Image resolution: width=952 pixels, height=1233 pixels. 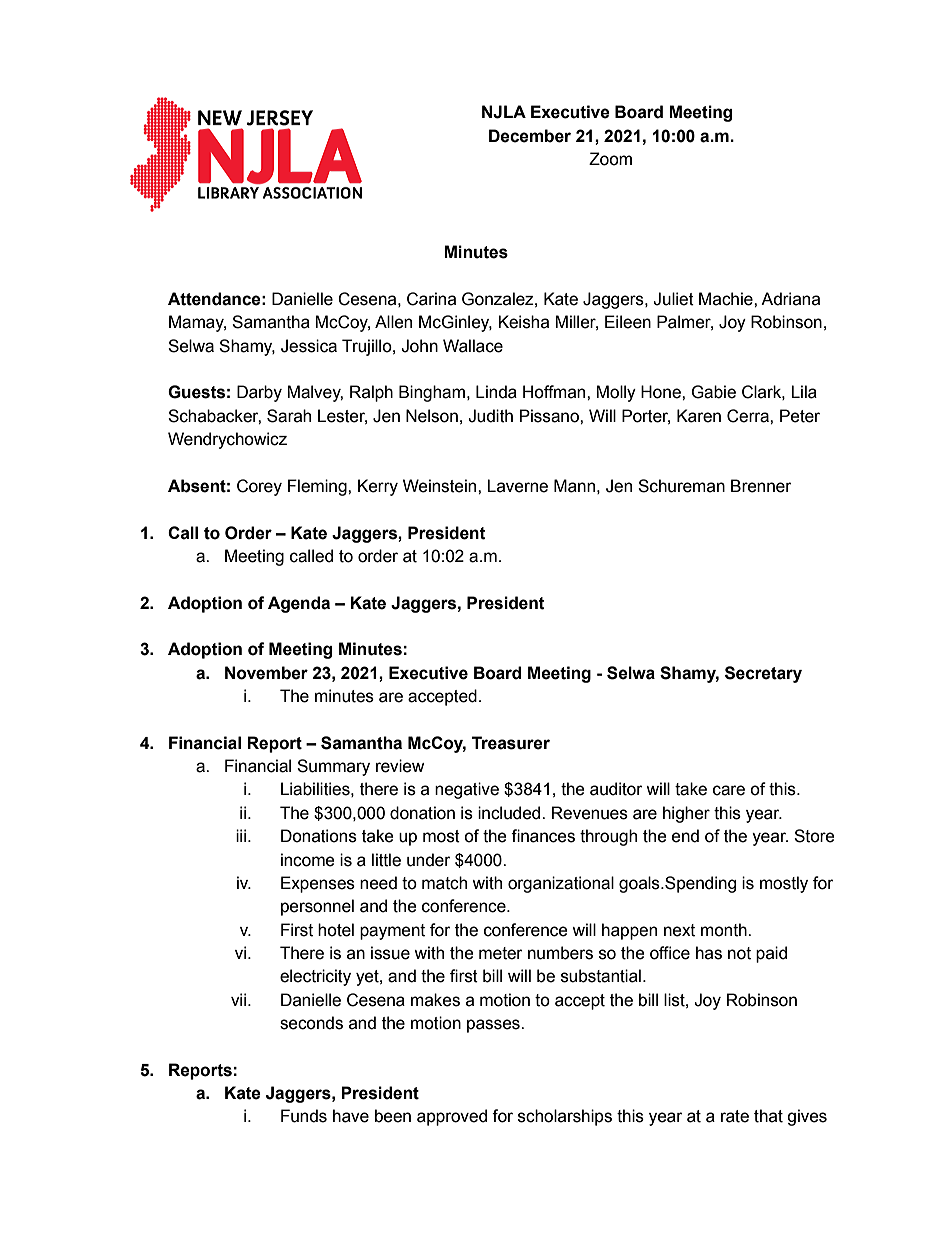 I want to click on Zoom, so click(x=610, y=159).
